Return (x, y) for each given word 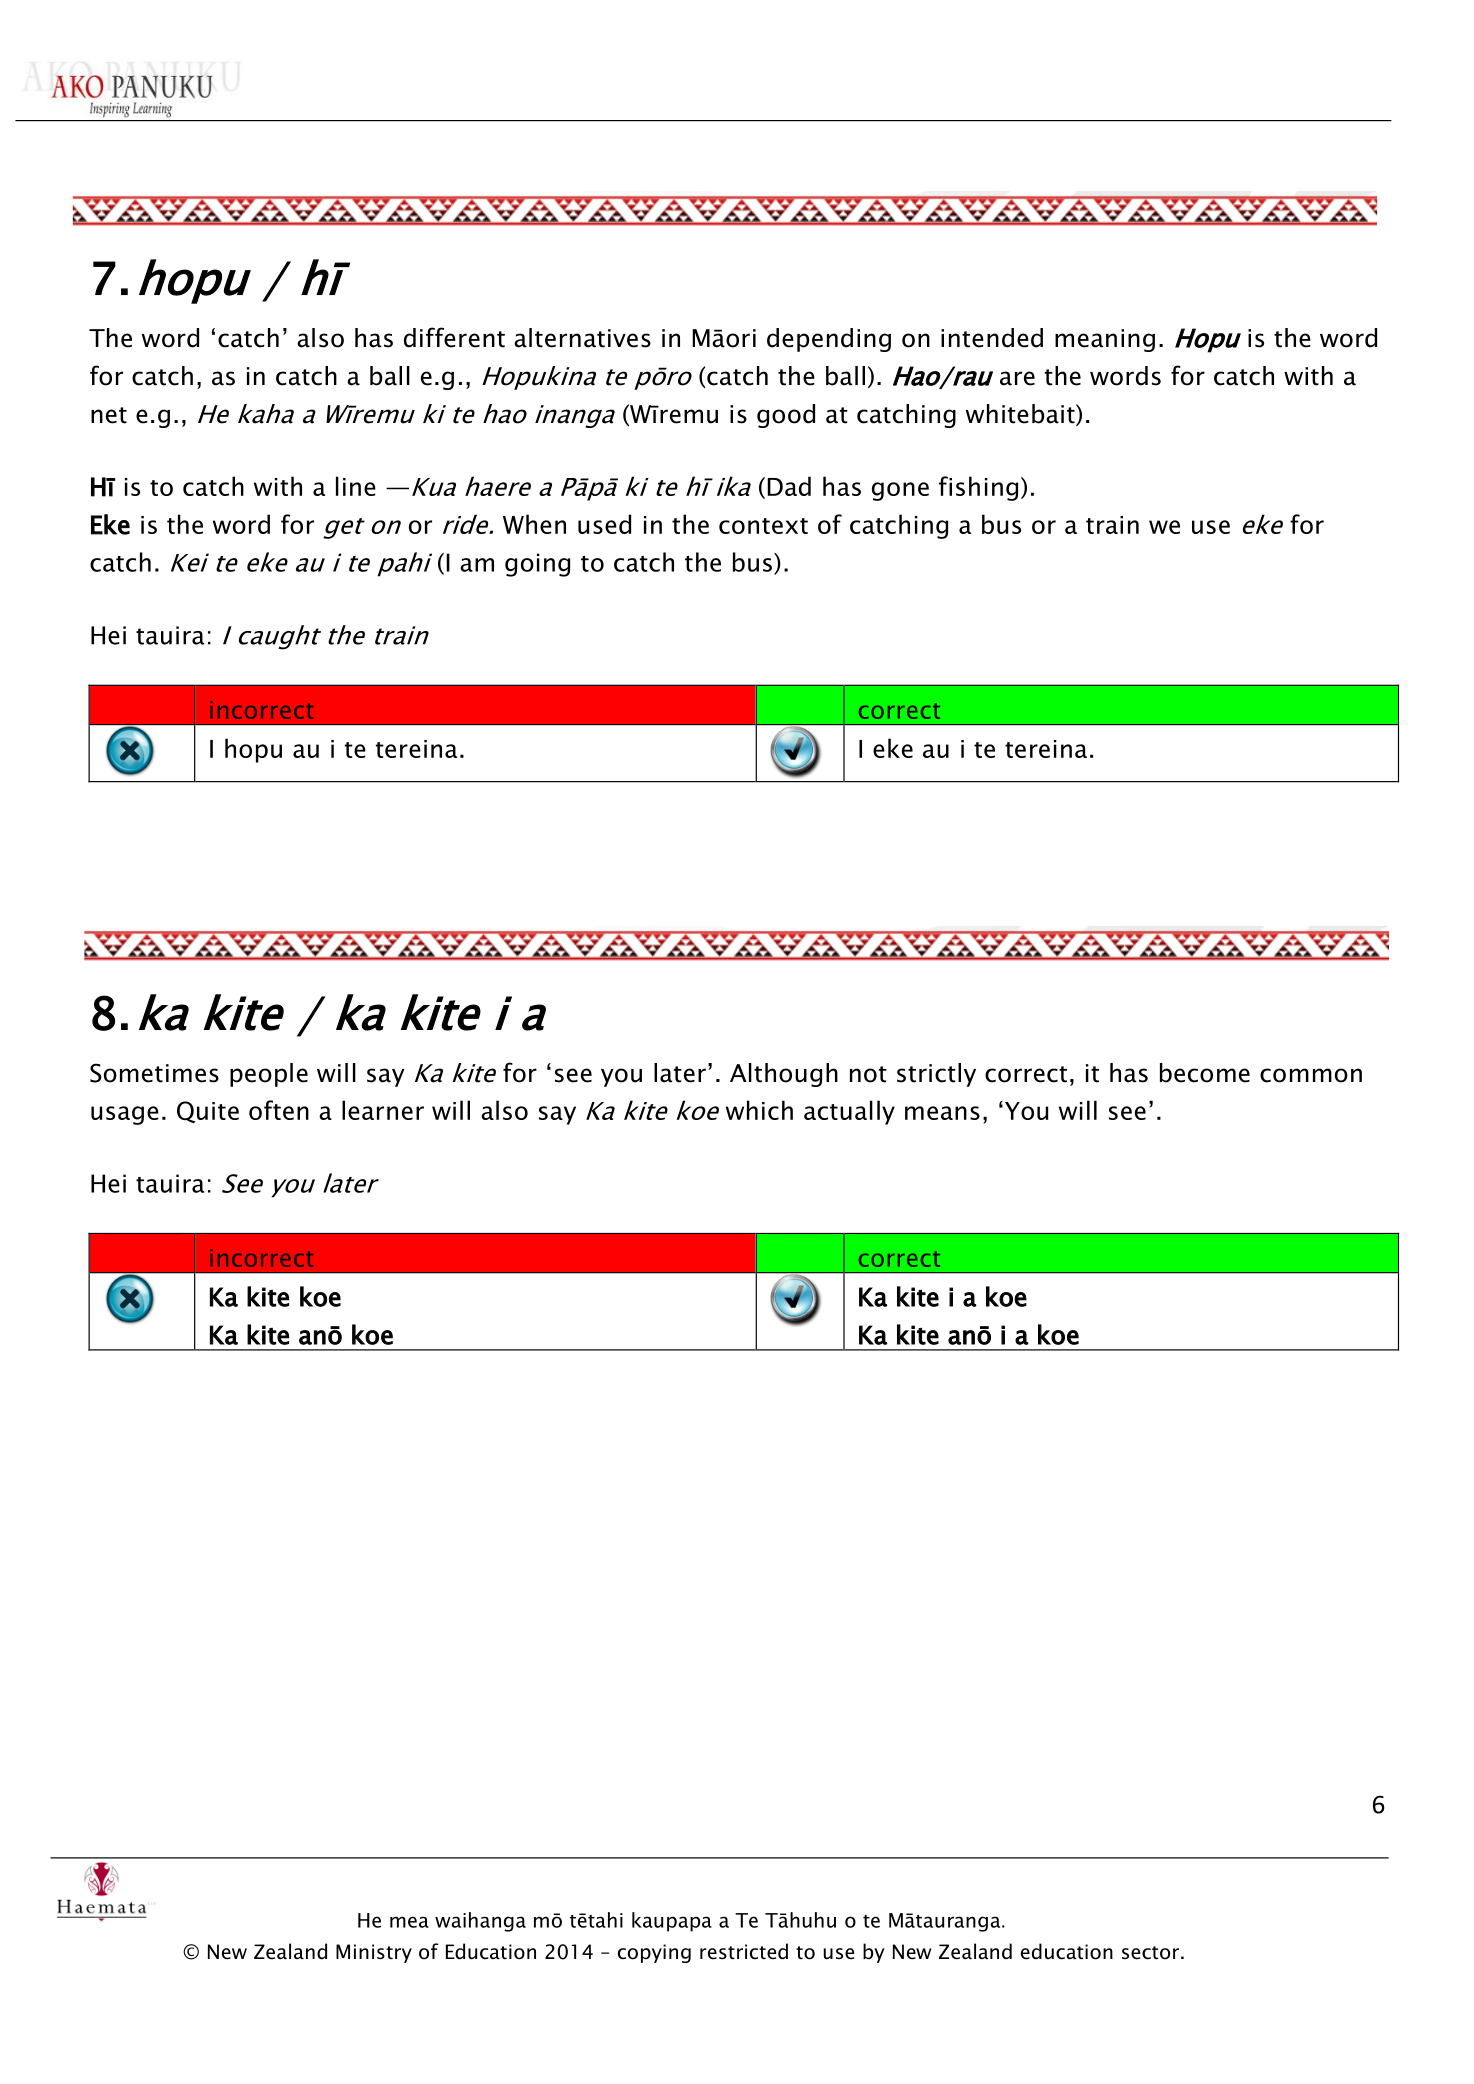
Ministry (374, 1953)
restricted (744, 1951)
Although (784, 1075)
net (109, 415)
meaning (1105, 340)
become (1205, 1073)
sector (1150, 1953)
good (786, 416)
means (942, 1113)
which (759, 1110)
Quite (208, 1112)
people (269, 1075)
